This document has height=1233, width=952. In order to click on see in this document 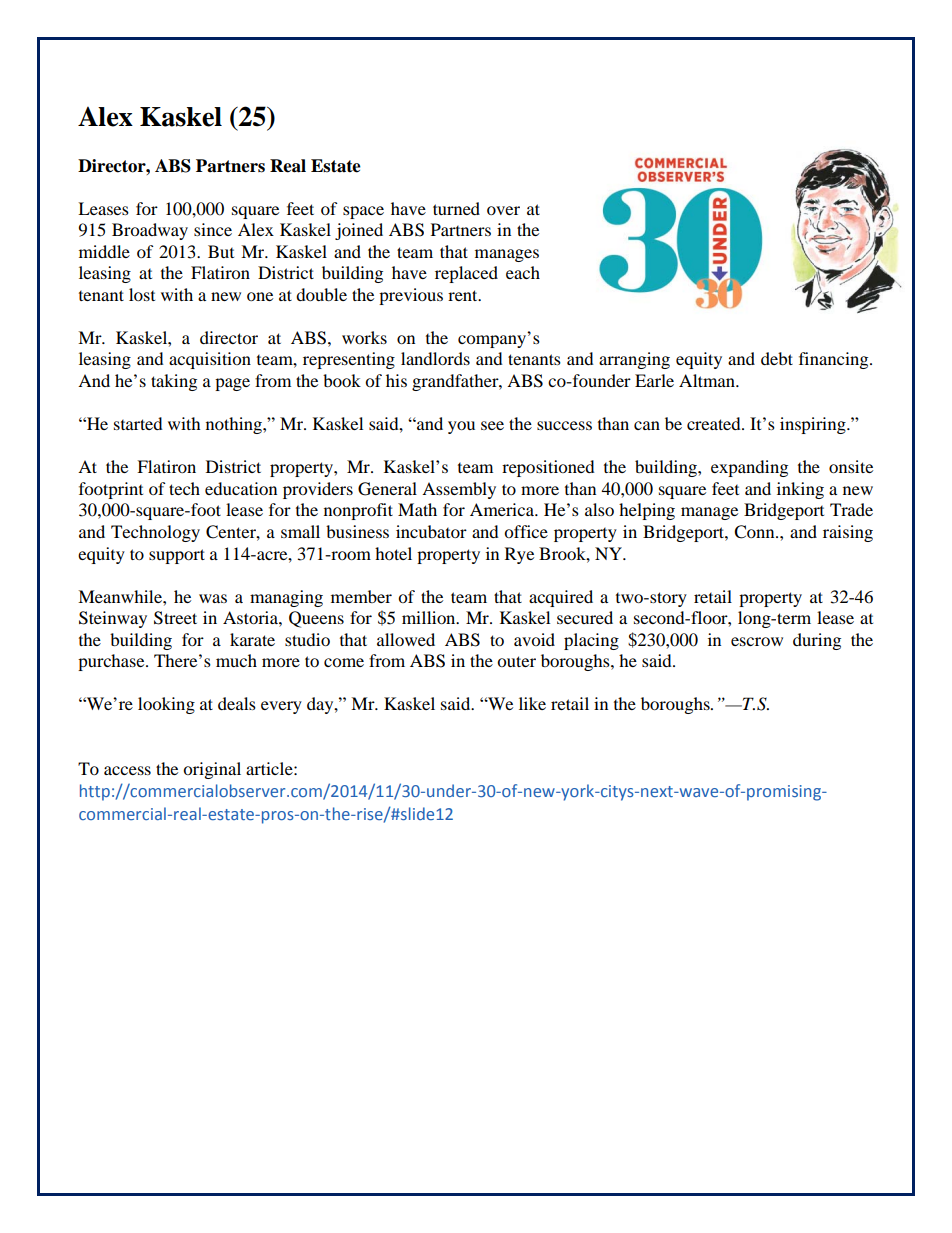, I will do `click(492, 425)`.
